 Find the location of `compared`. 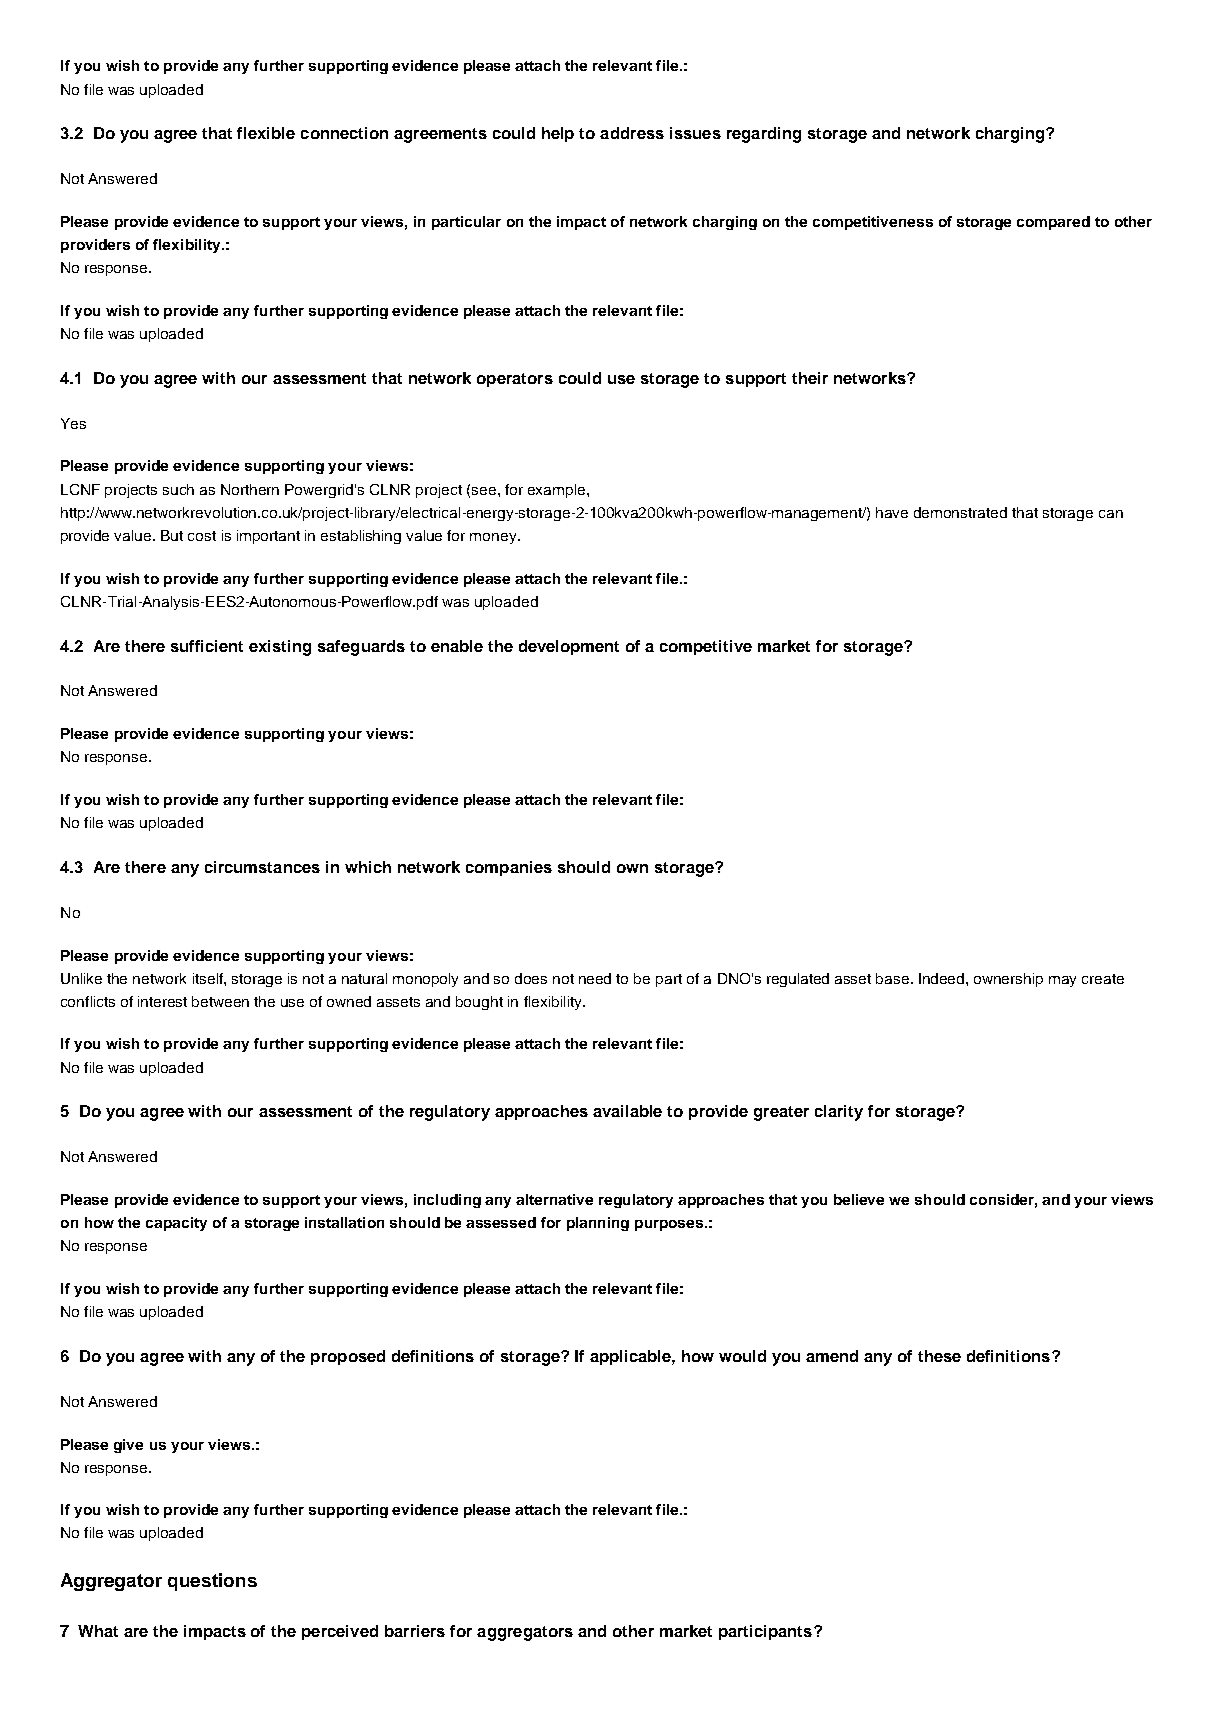

compared is located at coordinates (1053, 223).
